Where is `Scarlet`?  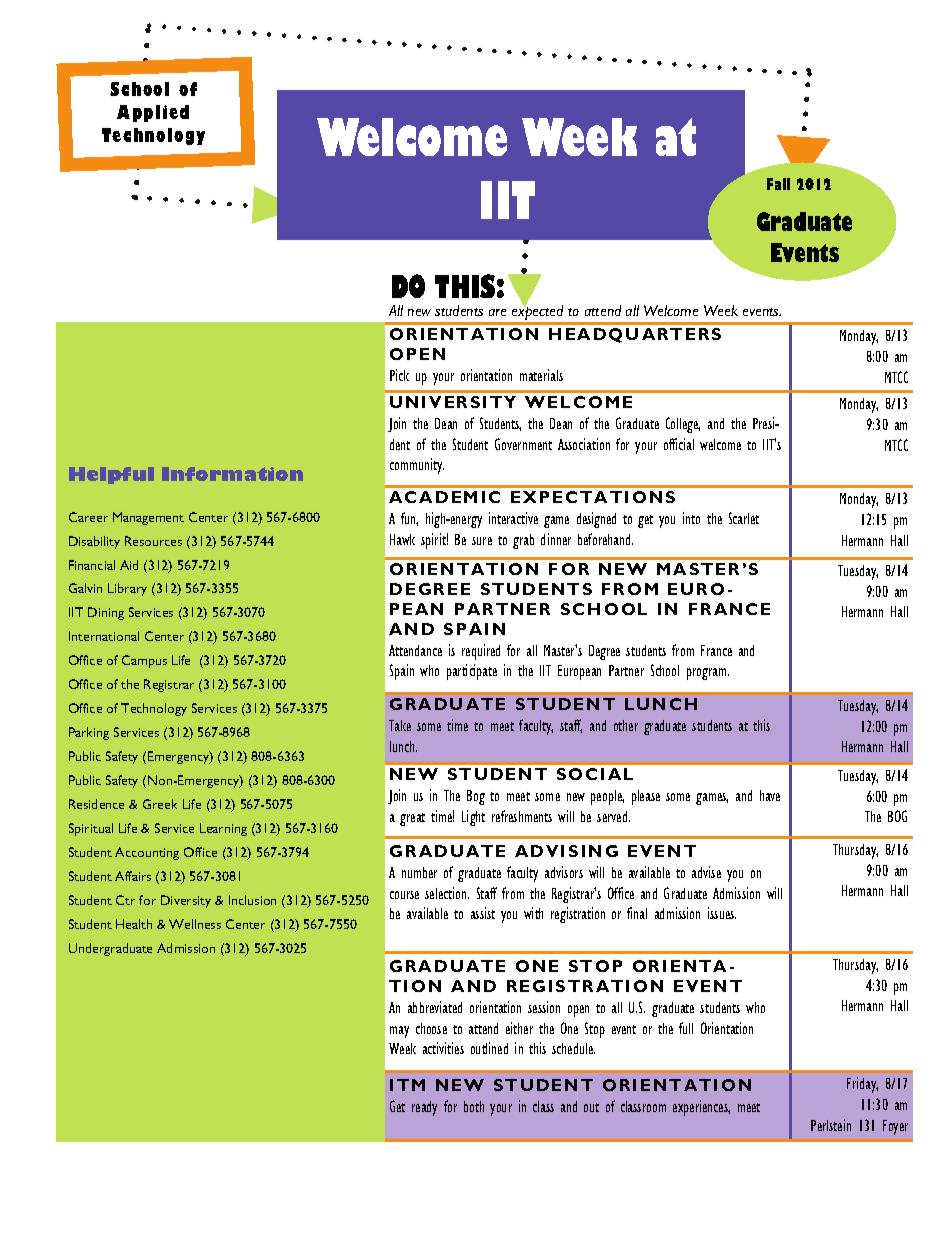
Scarlet is located at coordinates (744, 518).
